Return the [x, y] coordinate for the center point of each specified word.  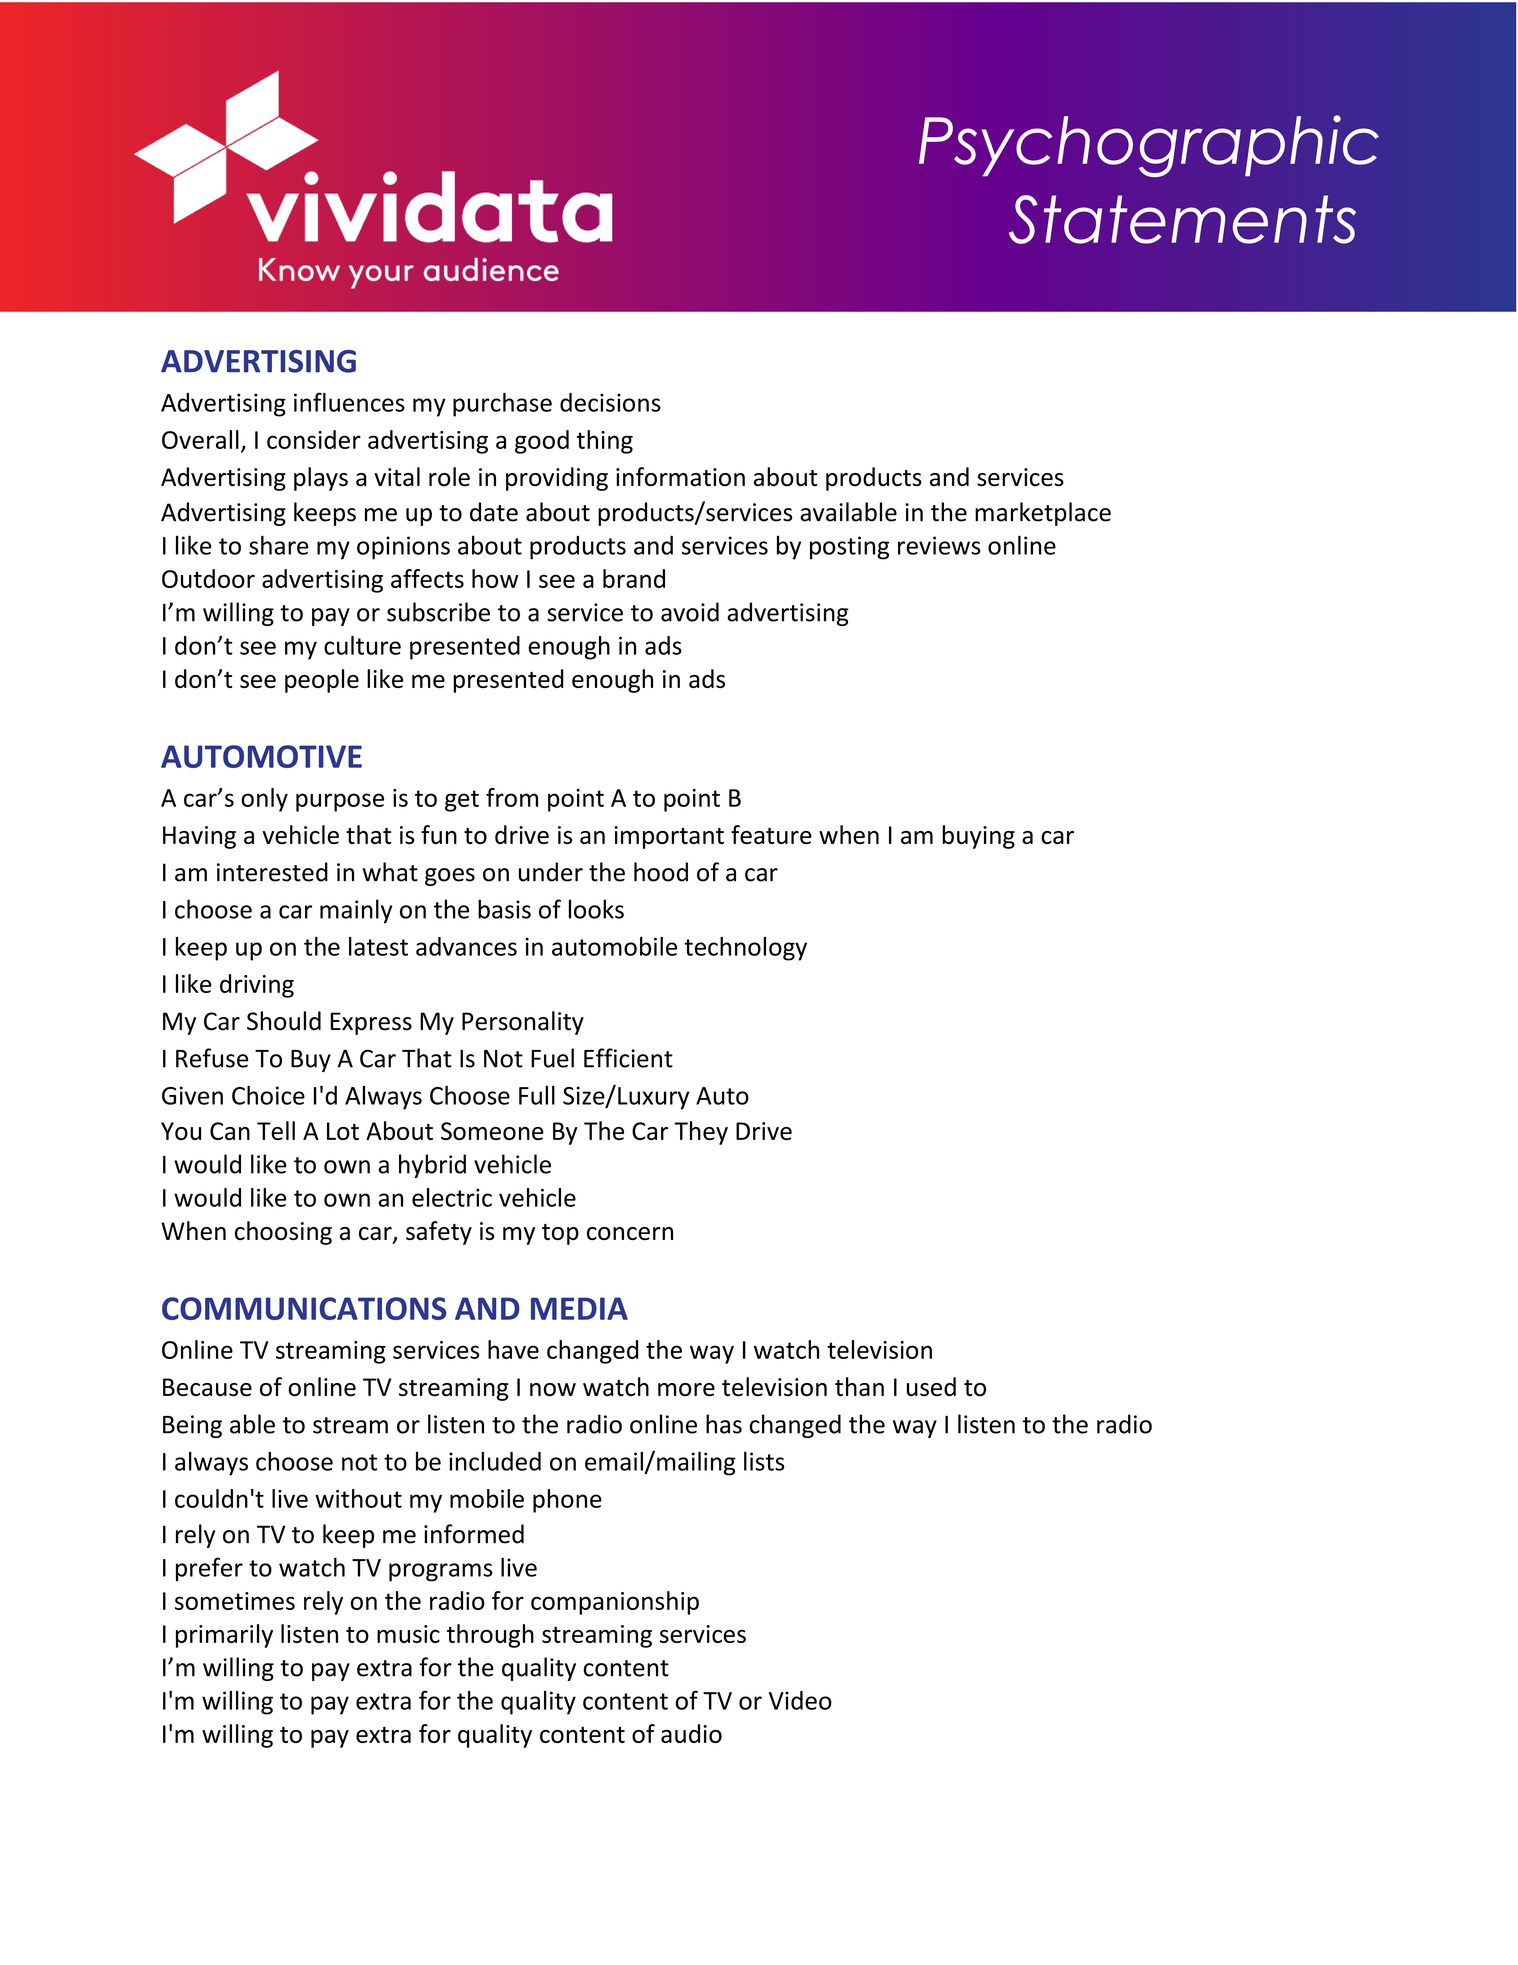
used [931, 1386]
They [701, 1133]
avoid [690, 612]
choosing [283, 1233]
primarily [224, 1636]
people [322, 681]
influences [349, 402]
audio [691, 1733]
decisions [610, 402]
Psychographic [1149, 146]
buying [978, 837]
